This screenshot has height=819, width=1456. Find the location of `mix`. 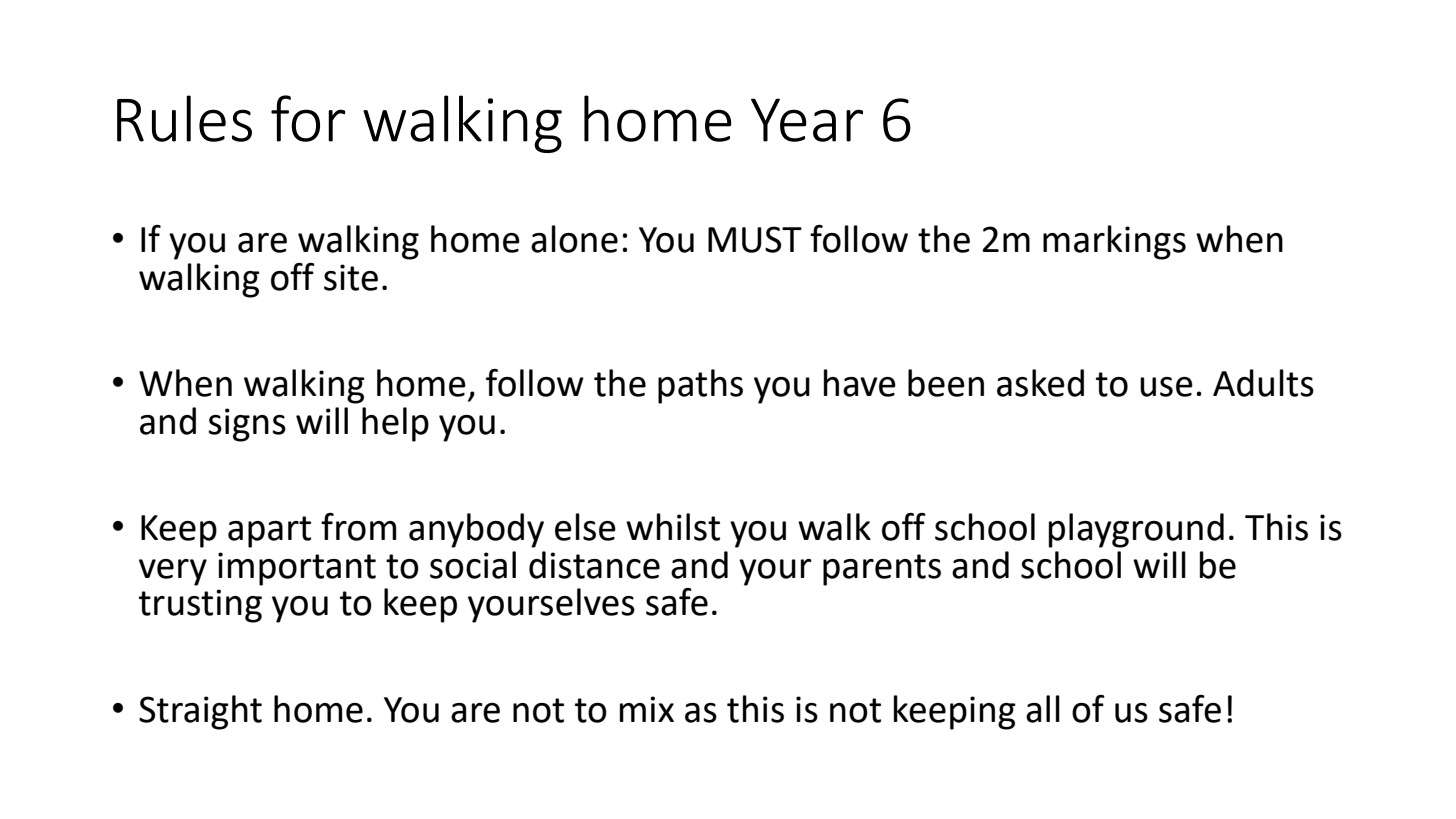

mix is located at coordinates (647, 709).
